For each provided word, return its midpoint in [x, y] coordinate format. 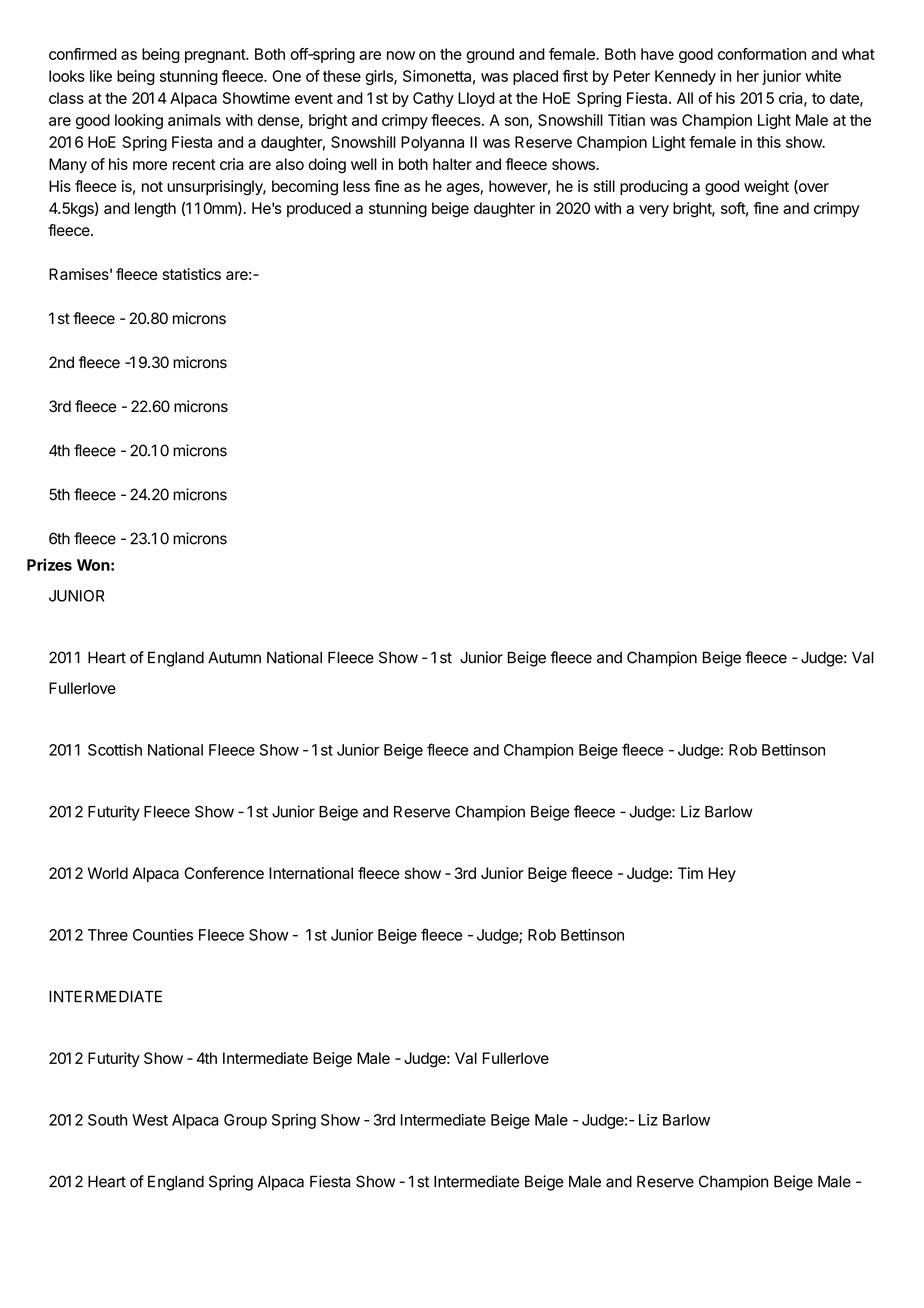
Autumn [234, 657]
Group [245, 1121]
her [748, 76]
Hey [722, 874]
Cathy [433, 99]
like [101, 76]
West [150, 1120]
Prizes [49, 564]
